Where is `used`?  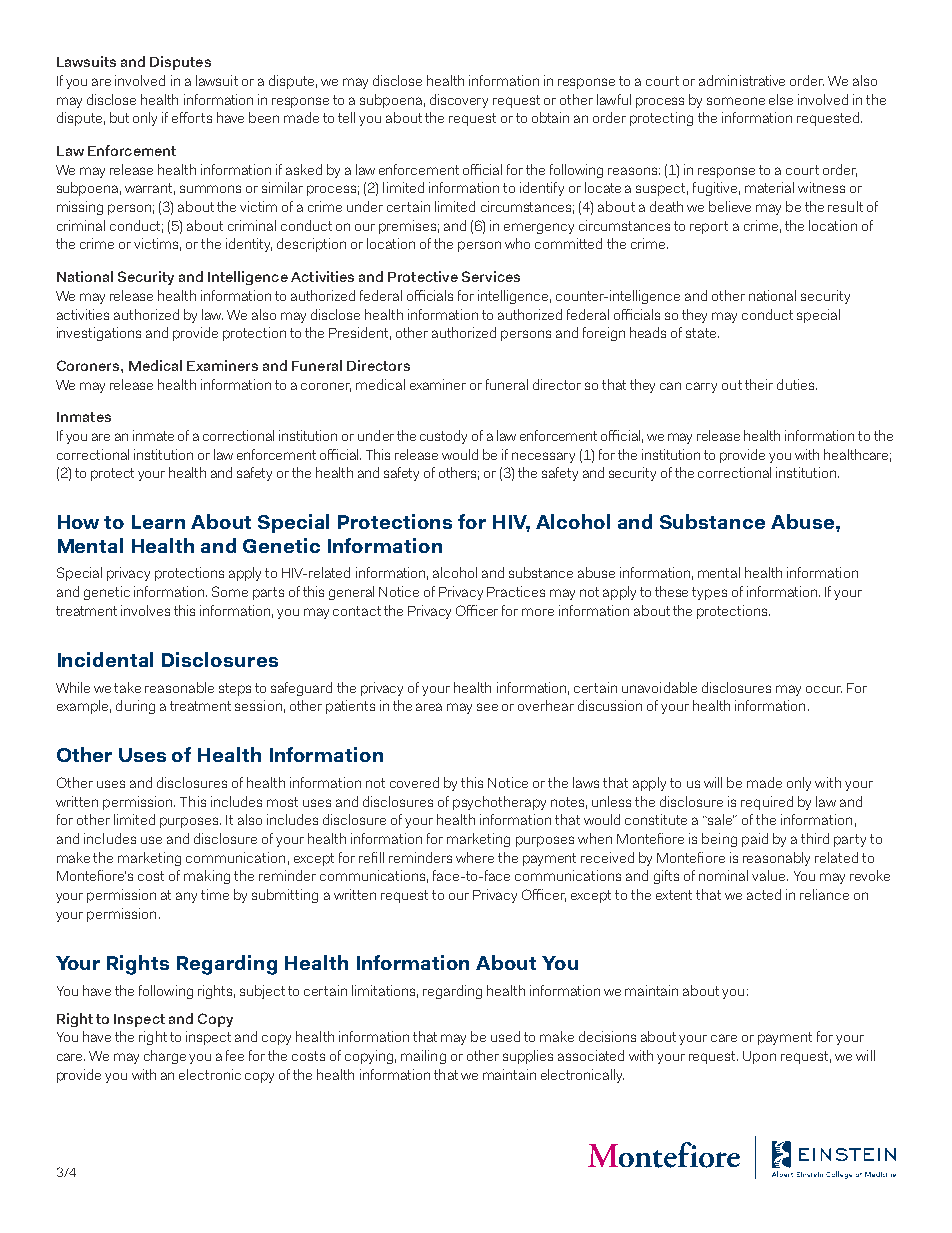
used is located at coordinates (505, 1036).
